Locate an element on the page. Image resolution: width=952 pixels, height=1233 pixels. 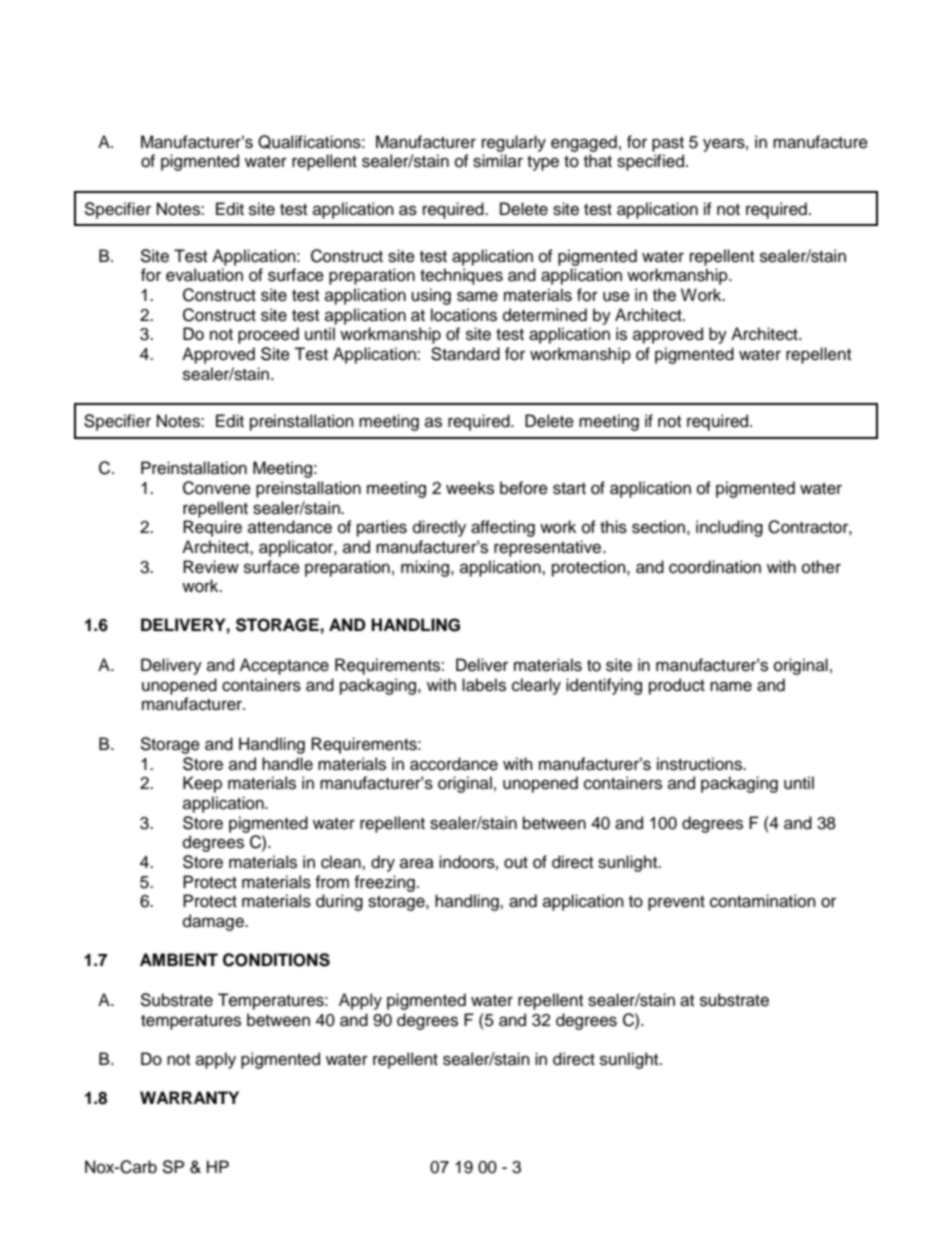
past is located at coordinates (668, 144).
